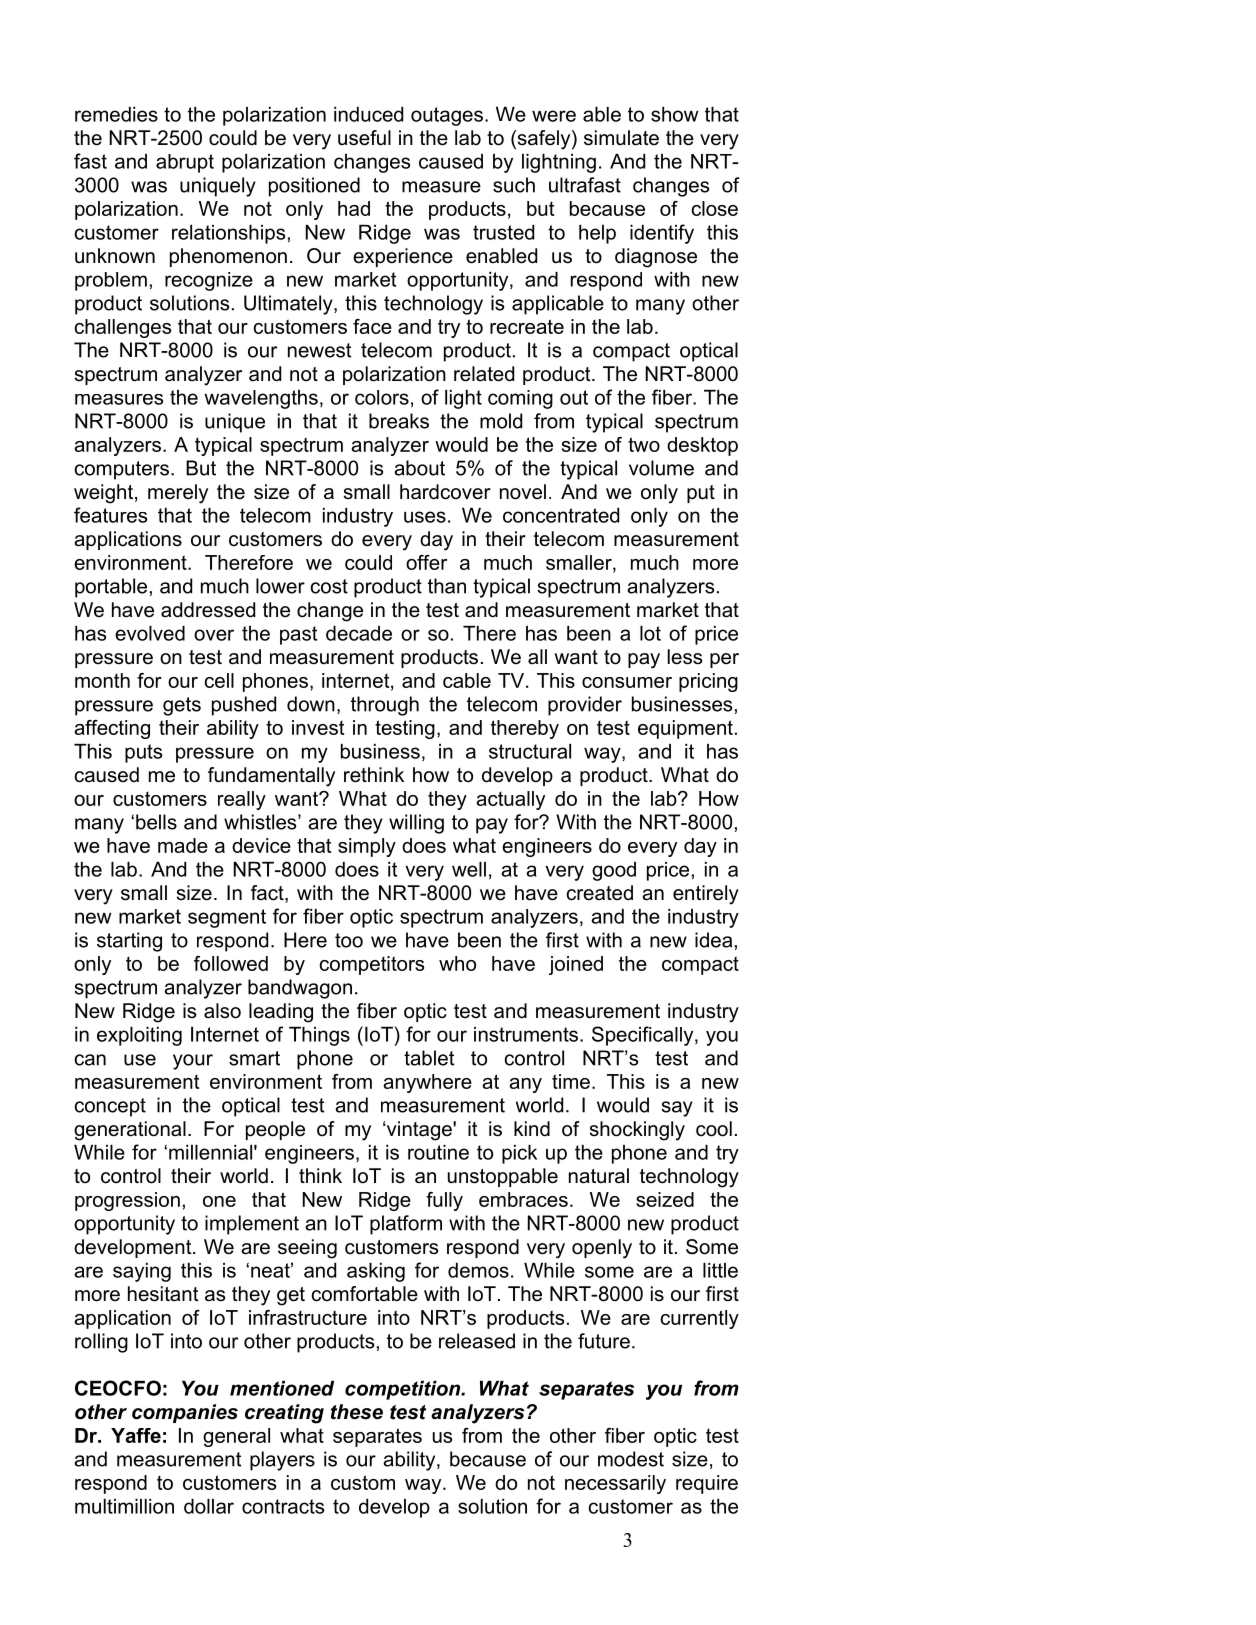 The image size is (1256, 1625). What do you see at coordinates (185, 163) in the screenshot?
I see `abrupt` at bounding box center [185, 163].
